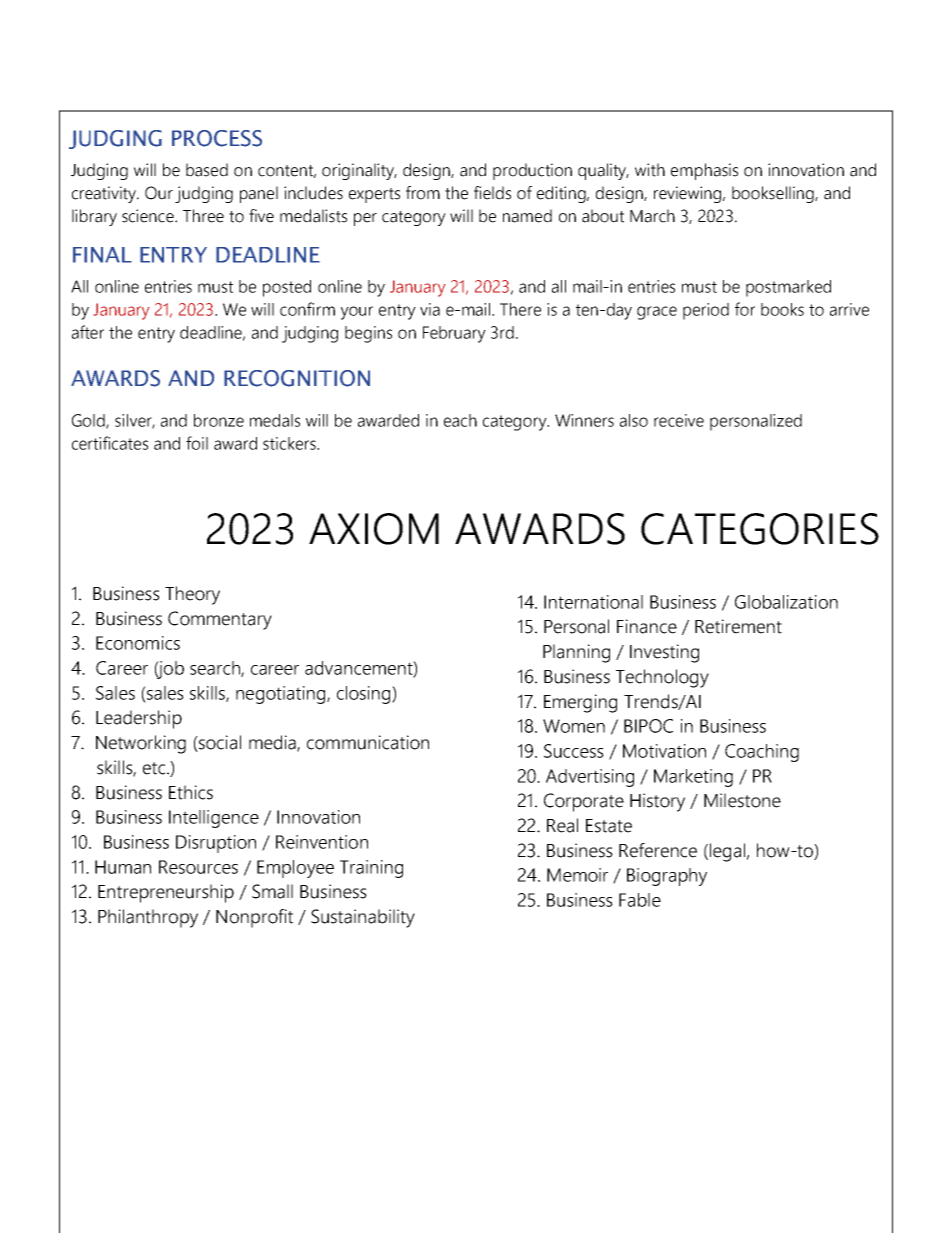  Describe the element at coordinates (219, 420) in the image. I see `bronze` at that location.
